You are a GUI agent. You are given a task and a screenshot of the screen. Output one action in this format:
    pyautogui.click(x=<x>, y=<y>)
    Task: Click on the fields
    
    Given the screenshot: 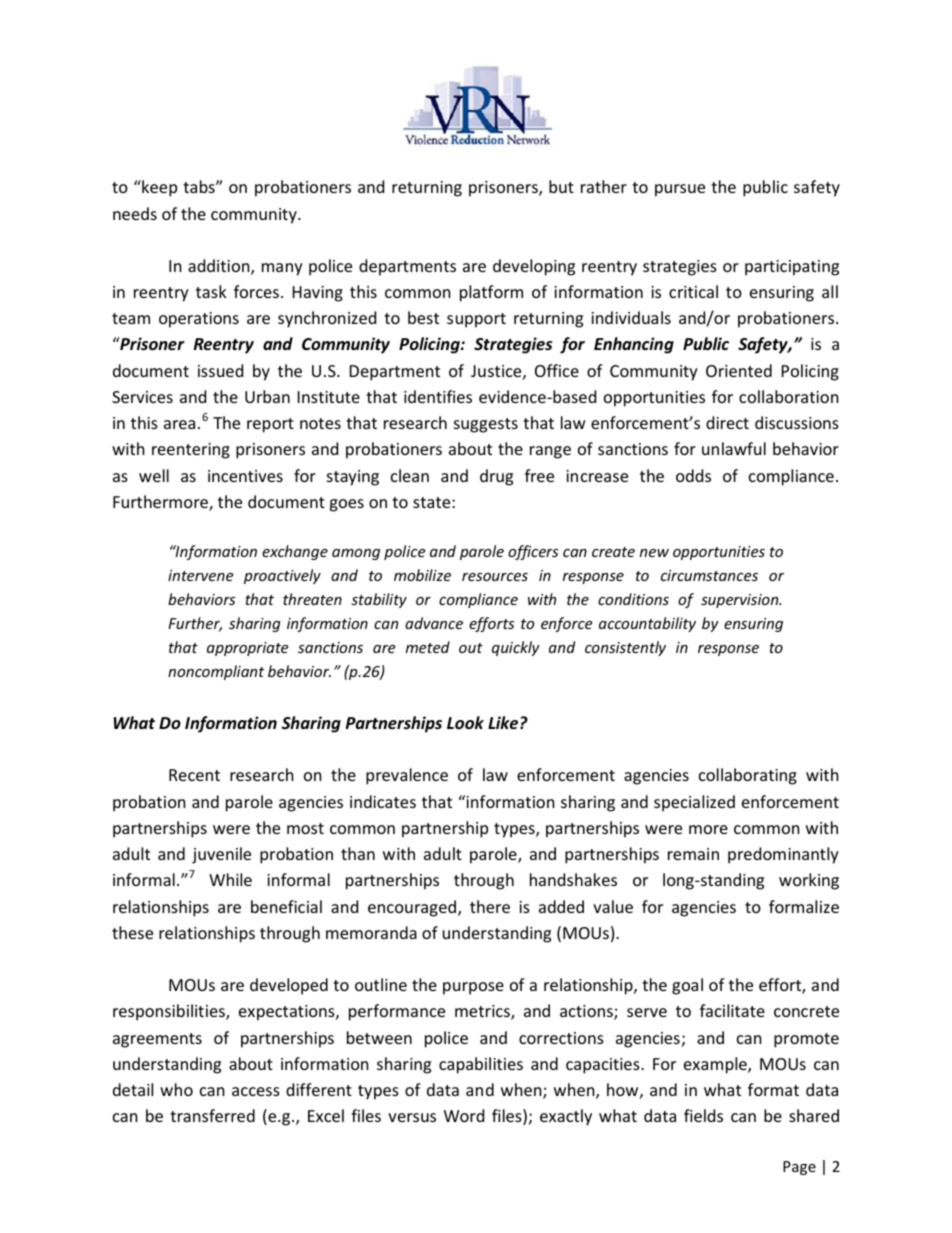 What is the action you would take?
    pyautogui.click(x=703, y=1115)
